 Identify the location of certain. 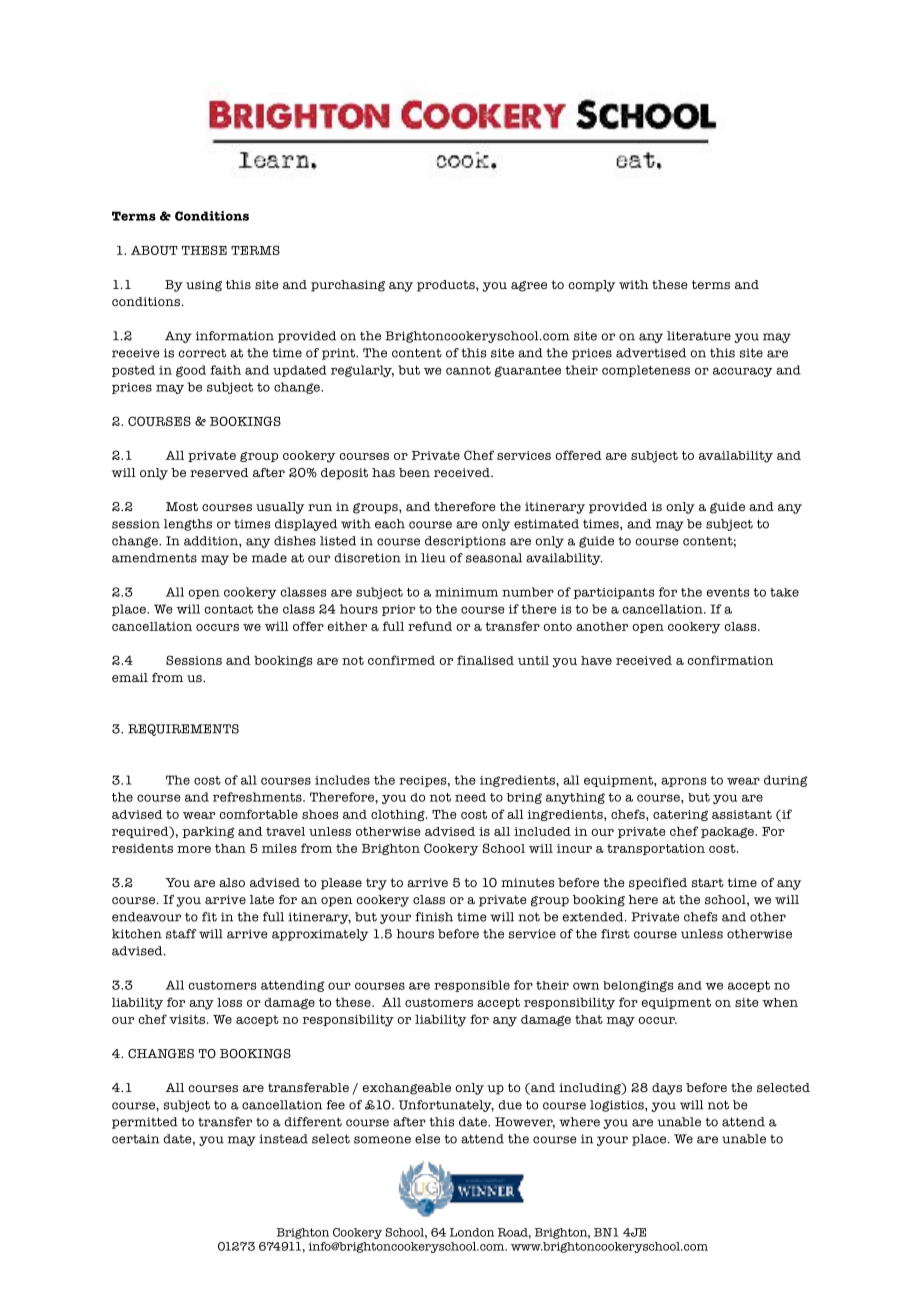
(135, 1139).
